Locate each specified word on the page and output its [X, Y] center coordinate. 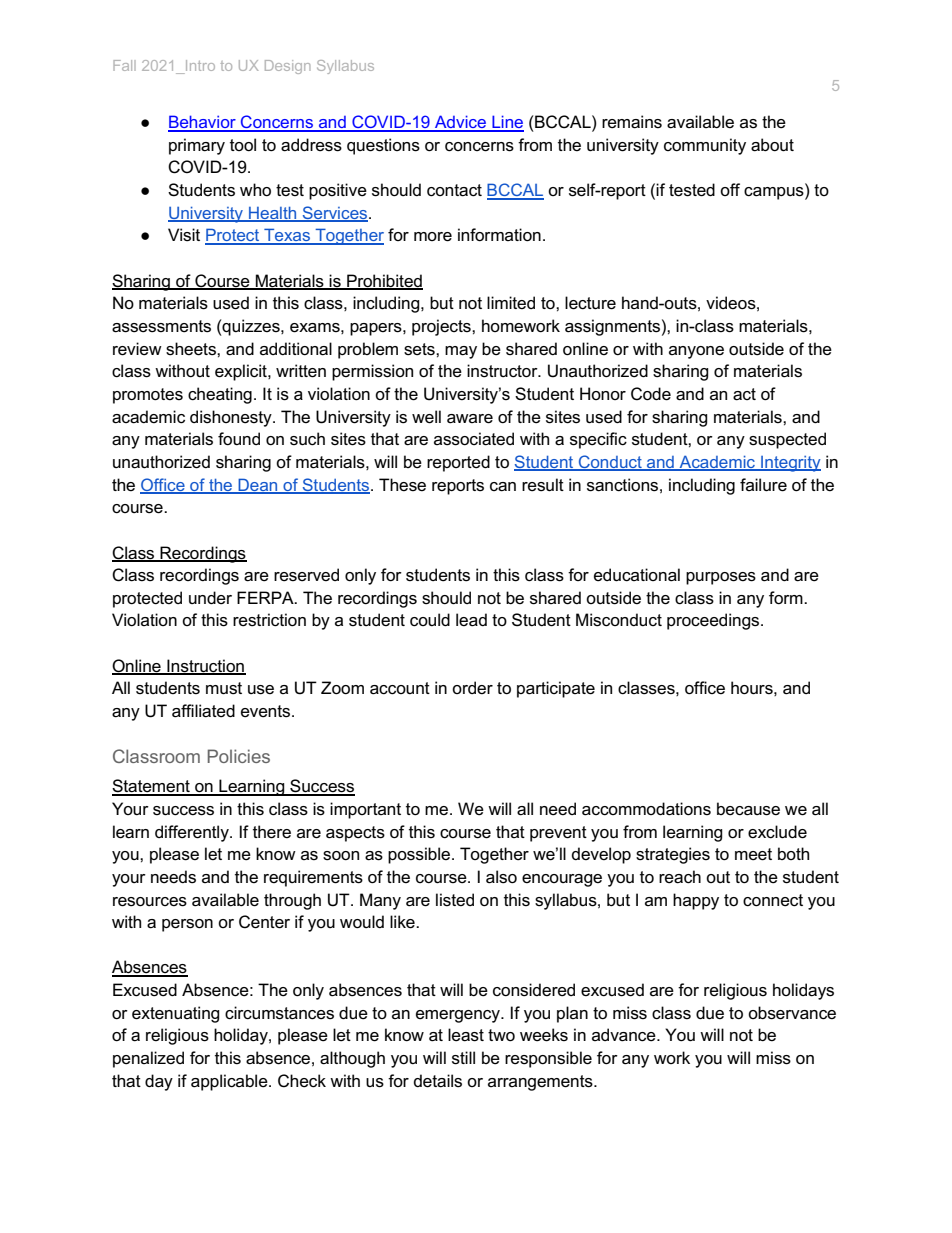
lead [471, 620]
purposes [721, 578]
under [210, 598]
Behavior [203, 123]
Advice [460, 123]
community [705, 146]
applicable [230, 1082]
